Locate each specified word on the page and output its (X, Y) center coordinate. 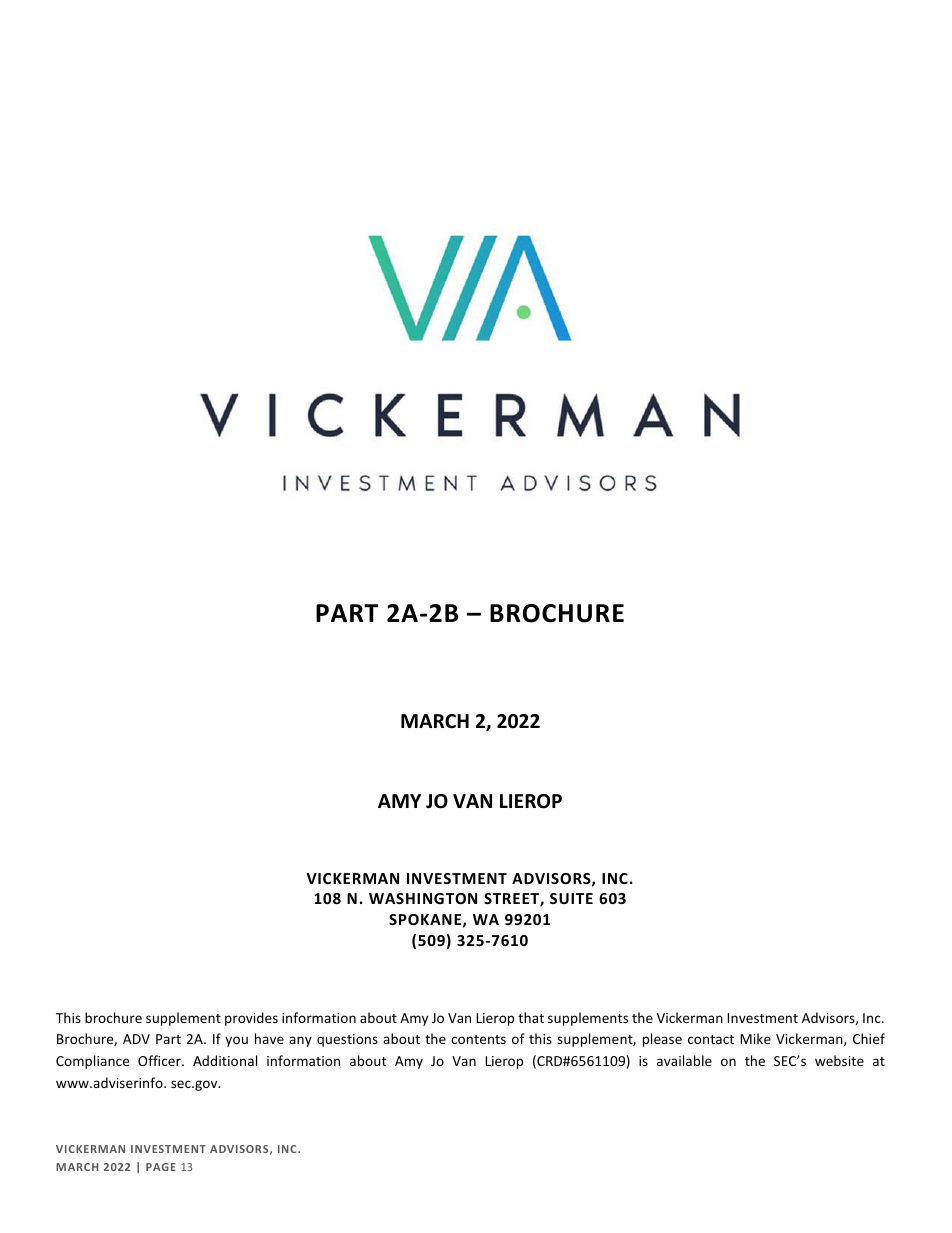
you (236, 1041)
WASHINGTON (423, 898)
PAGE (161, 1167)
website (839, 1060)
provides (251, 1019)
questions (347, 1040)
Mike (755, 1038)
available (684, 1060)
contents (478, 1039)
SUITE (571, 898)
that (531, 1017)
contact (711, 1039)
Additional (225, 1060)
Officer (160, 1060)
